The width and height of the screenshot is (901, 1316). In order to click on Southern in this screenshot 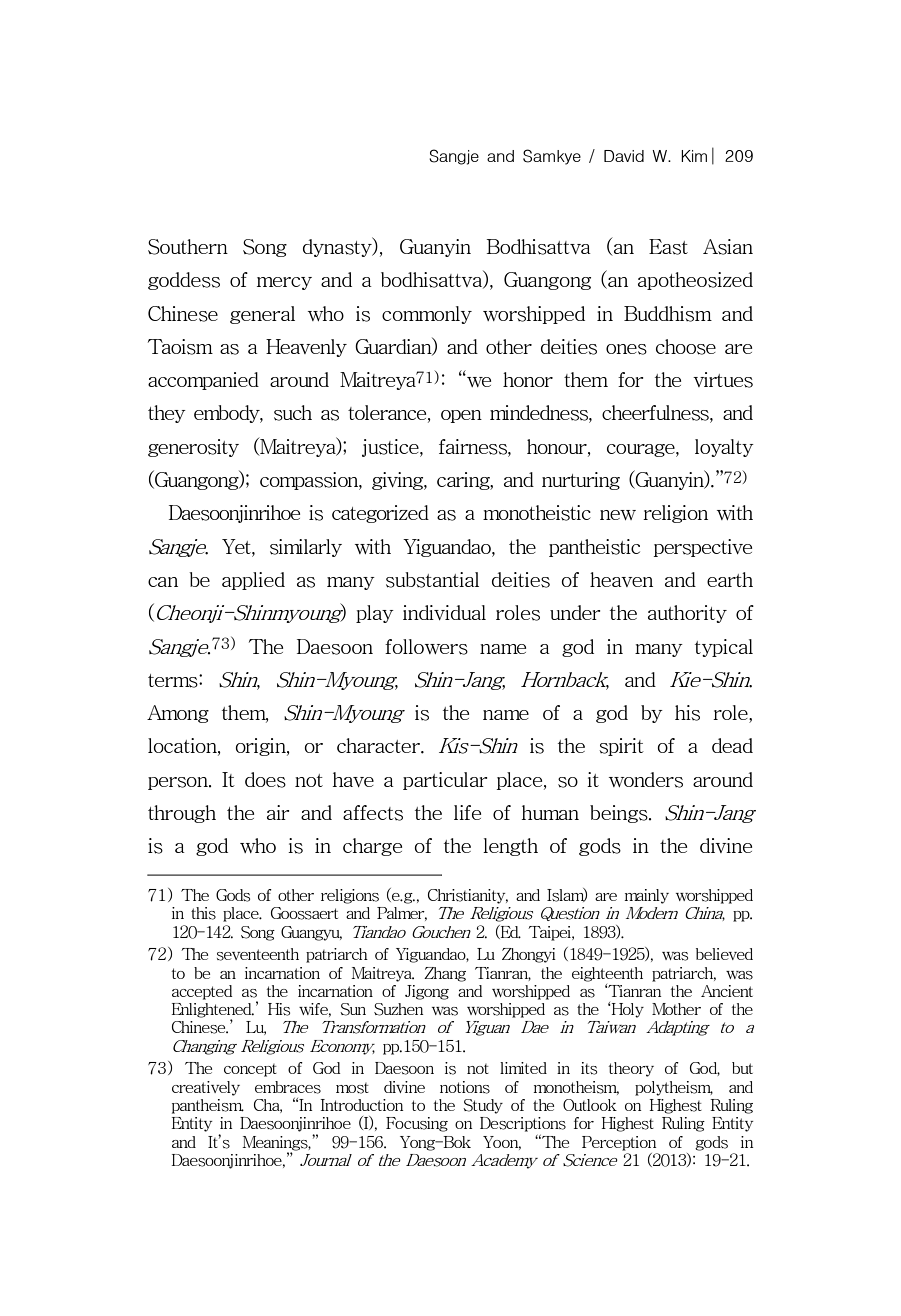, I will do `click(188, 247)`.
